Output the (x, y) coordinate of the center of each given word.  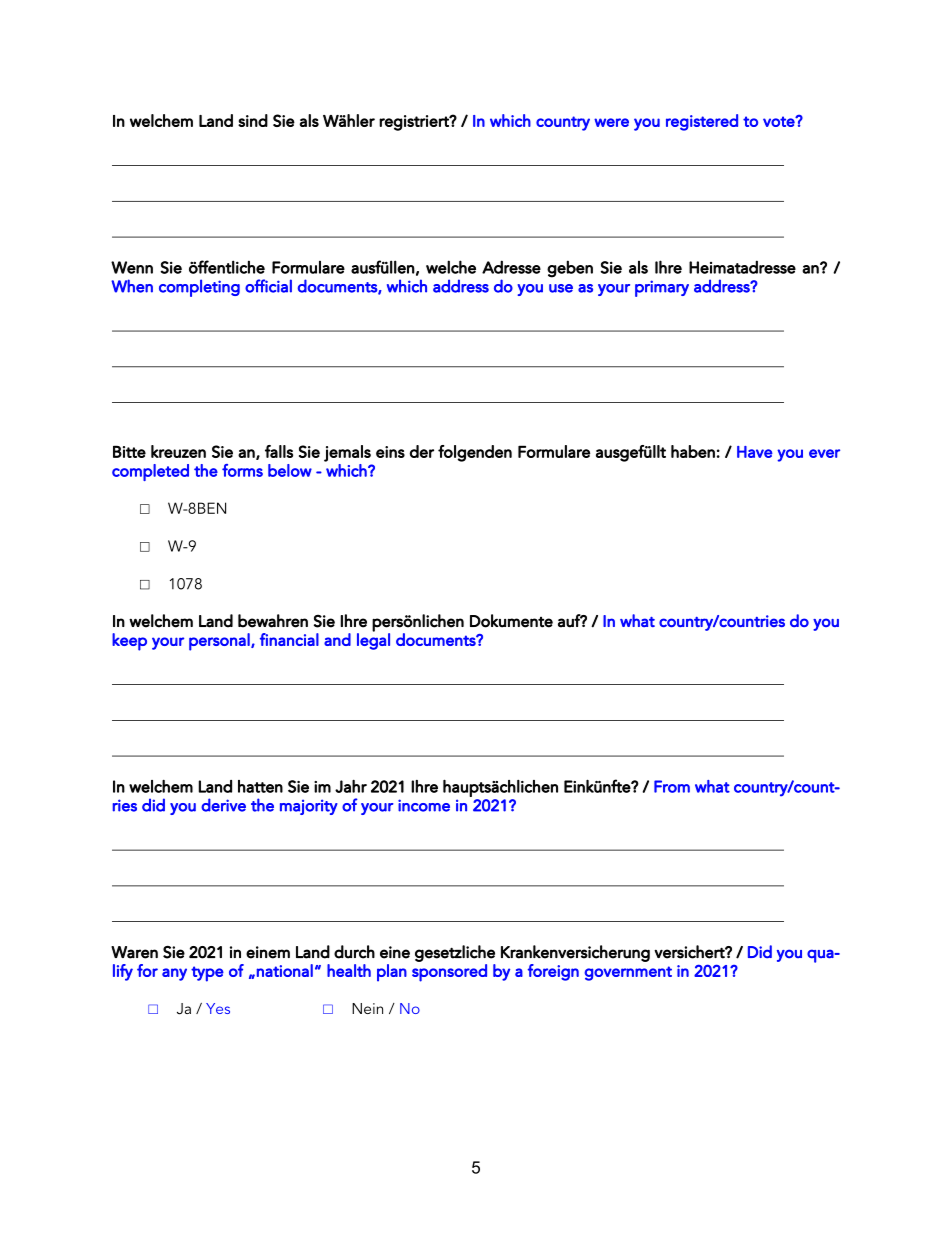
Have (755, 452)
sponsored (449, 973)
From (672, 786)
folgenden (475, 453)
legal (373, 640)
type (207, 974)
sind (253, 120)
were (611, 122)
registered (702, 122)
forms (242, 470)
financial (289, 639)
